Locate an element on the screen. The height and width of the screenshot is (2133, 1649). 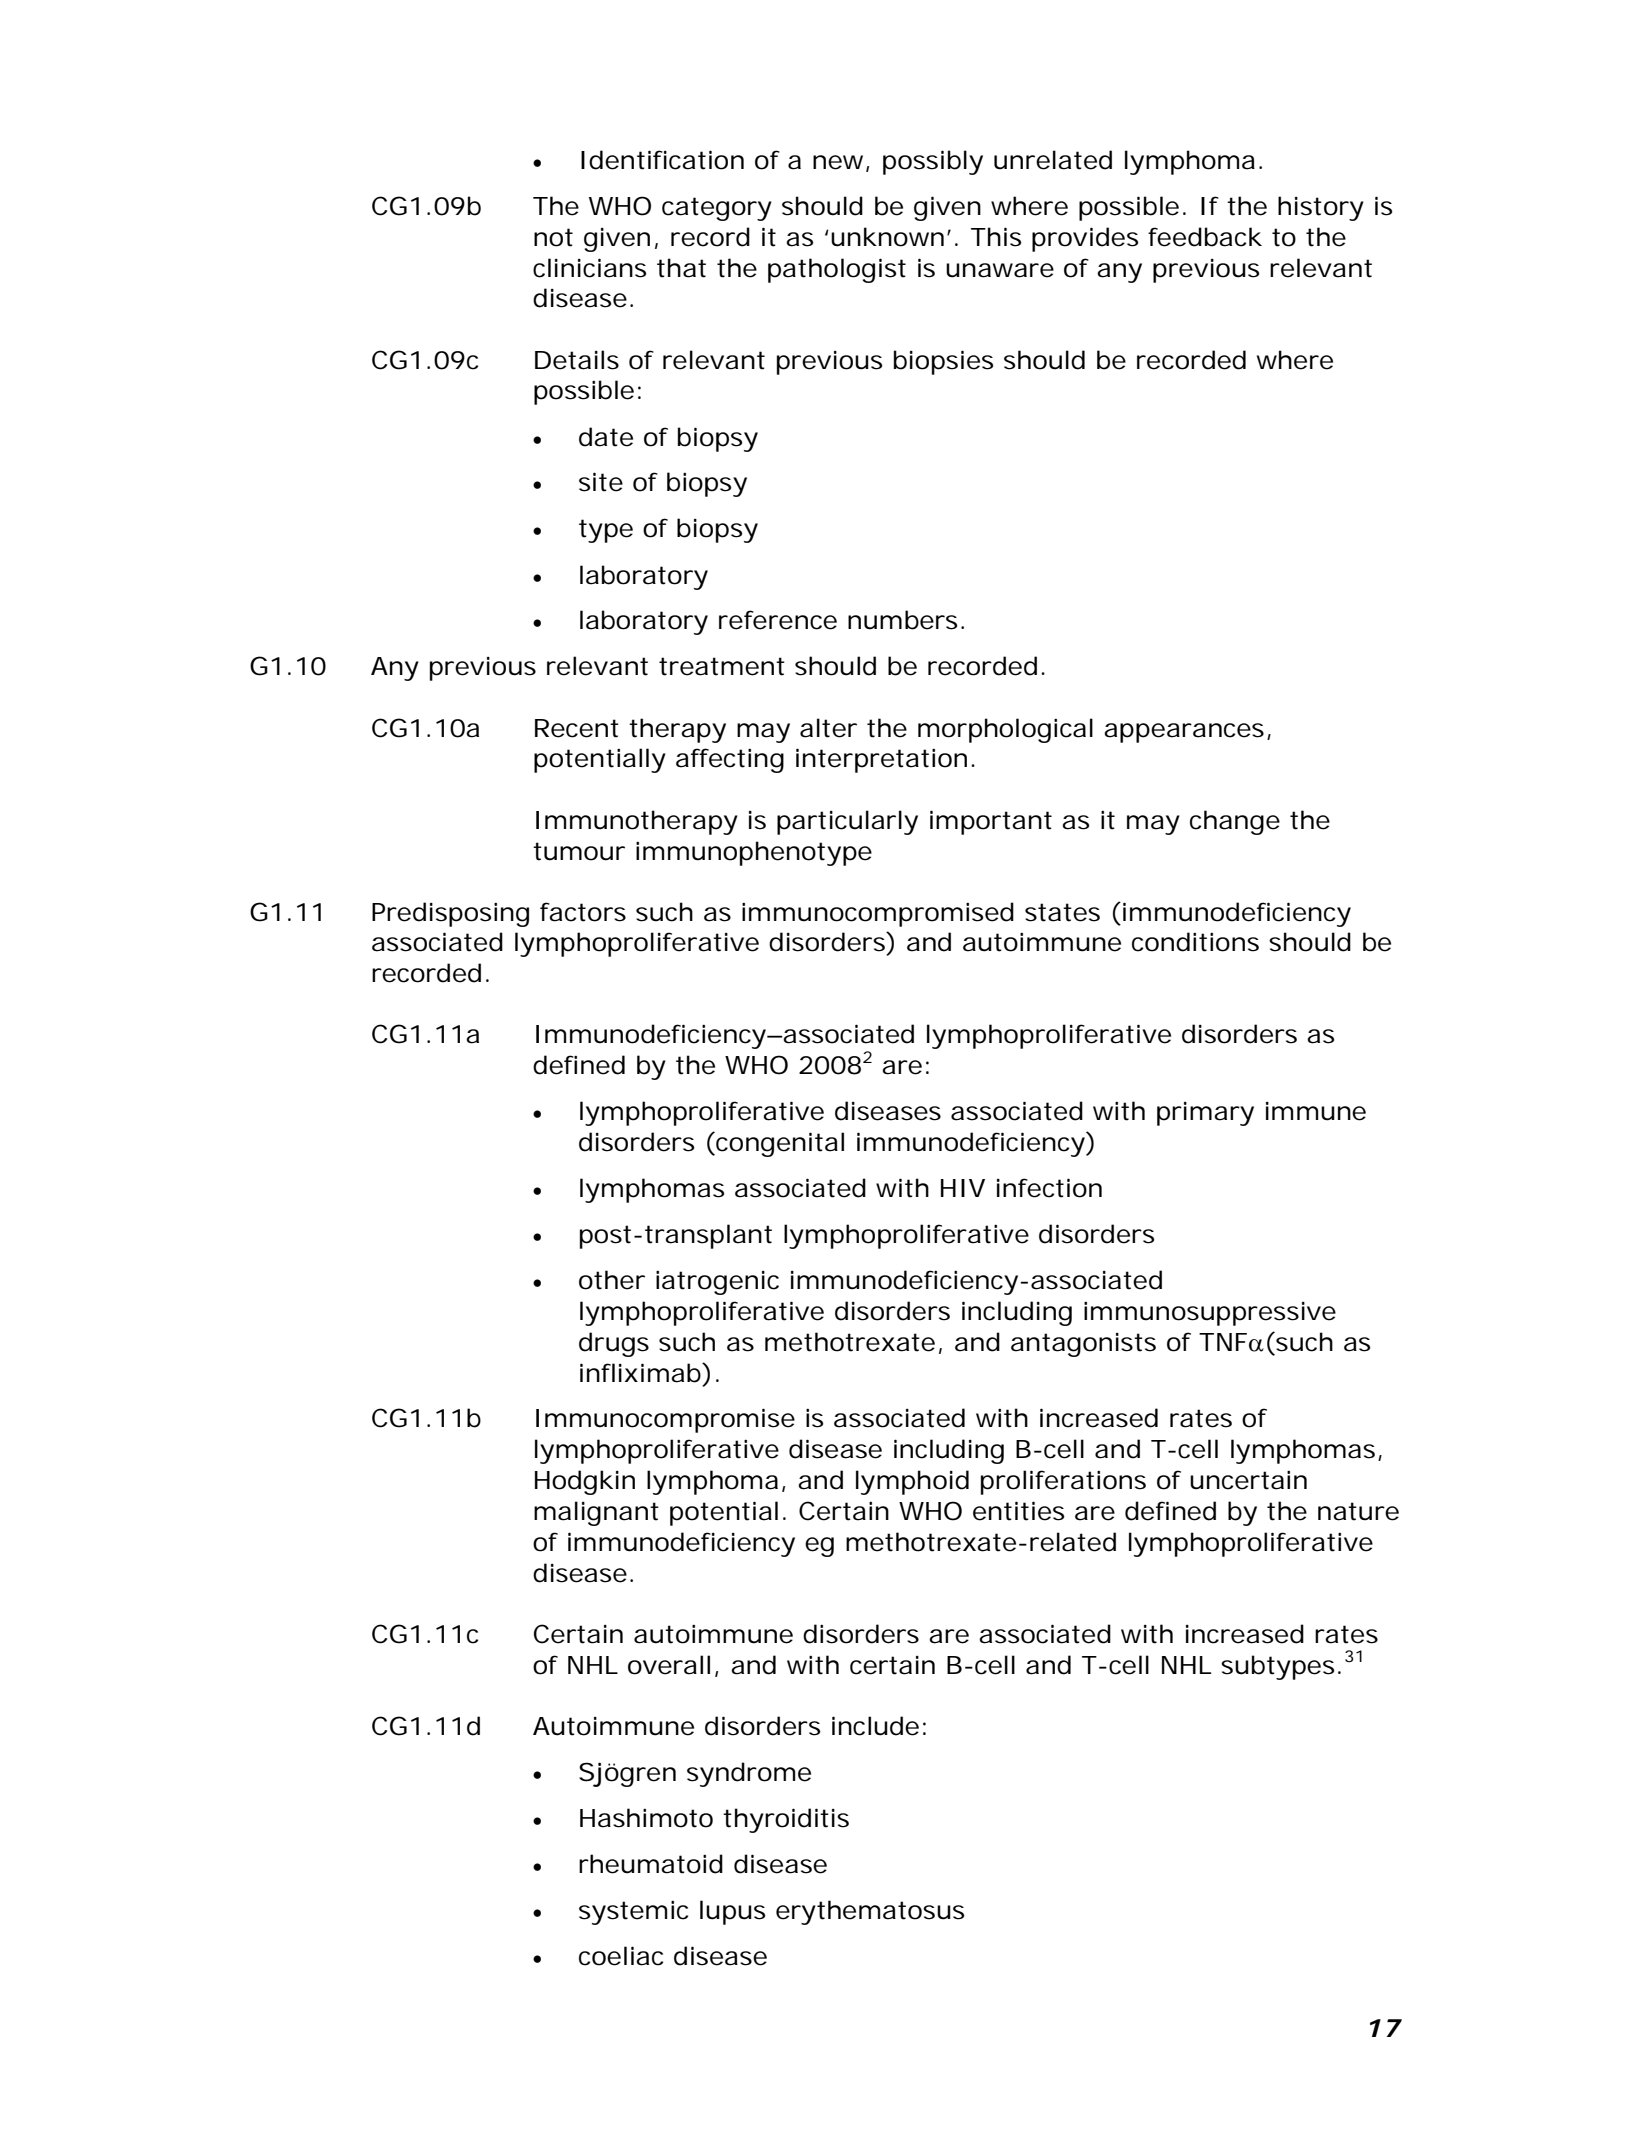
appearances is located at coordinates (1184, 733).
